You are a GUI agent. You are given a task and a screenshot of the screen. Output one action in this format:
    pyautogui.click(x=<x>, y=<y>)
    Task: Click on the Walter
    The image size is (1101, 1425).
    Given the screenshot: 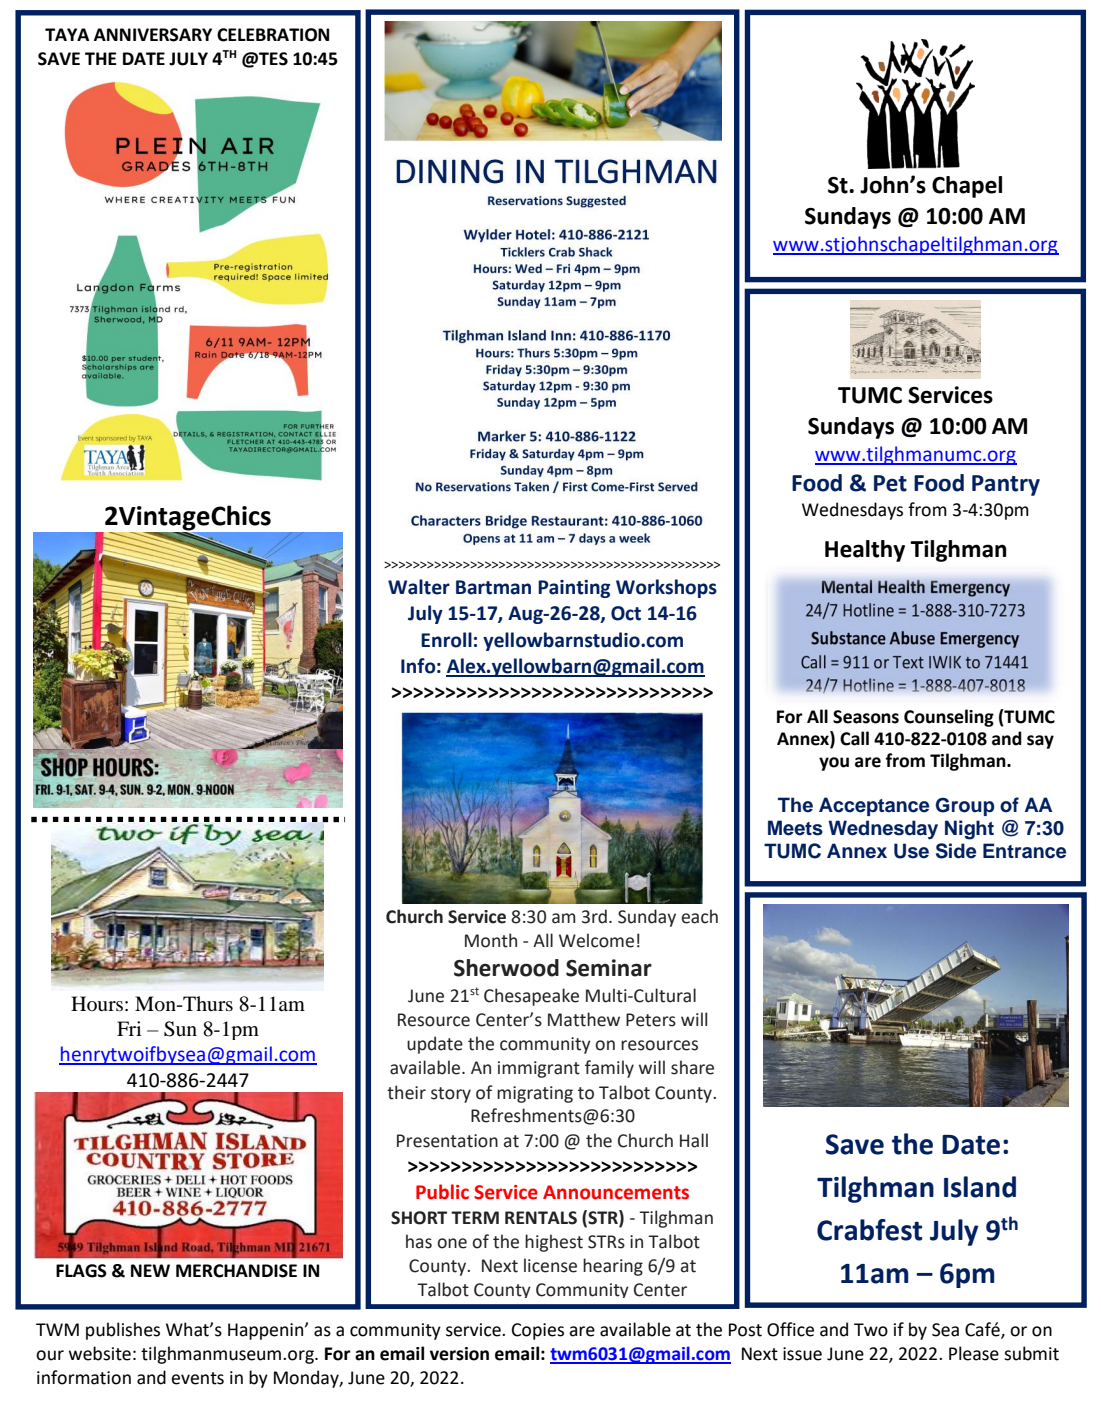 What is the action you would take?
    pyautogui.click(x=419, y=587)
